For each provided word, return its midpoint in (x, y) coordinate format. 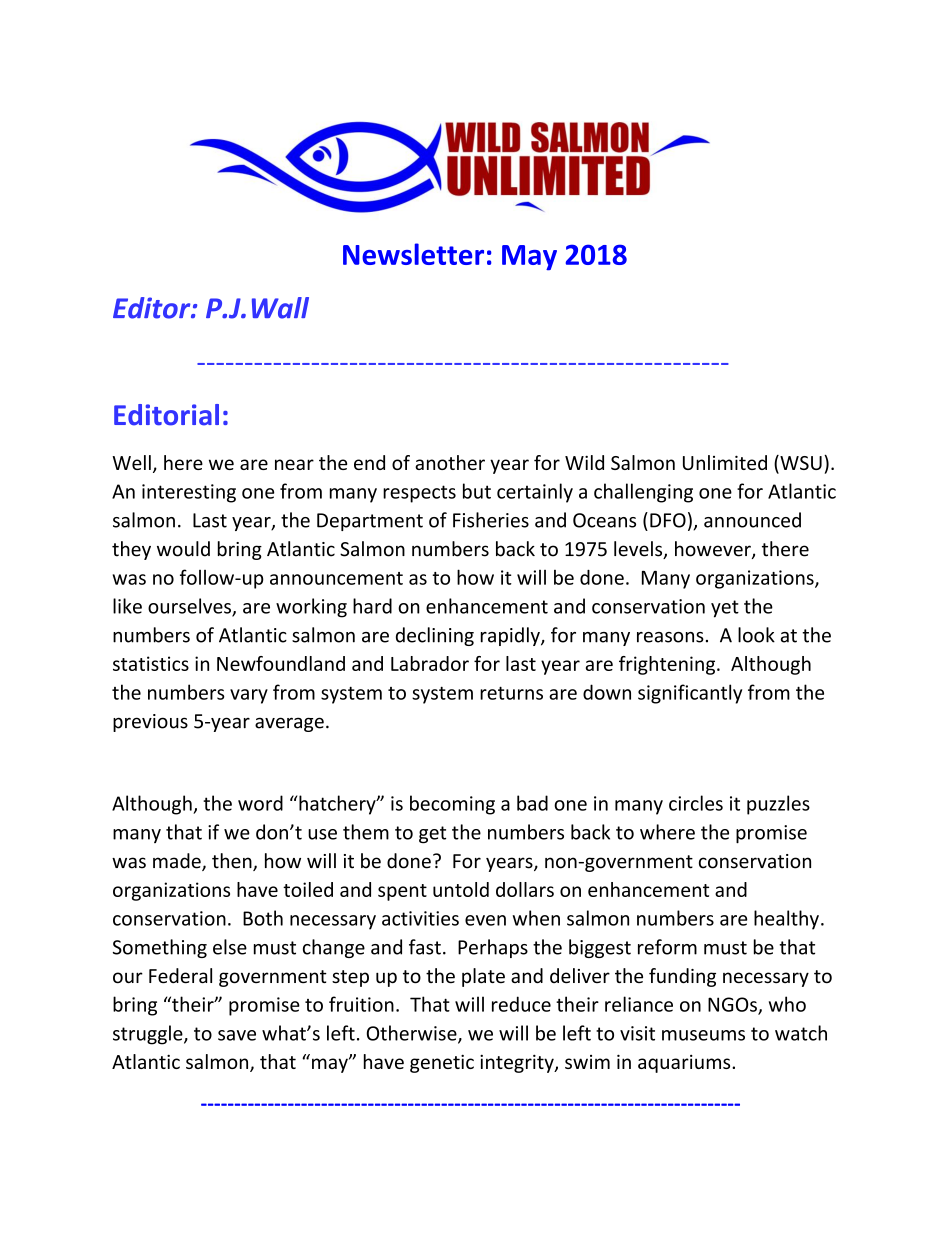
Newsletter (413, 254)
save (237, 1035)
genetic (442, 1063)
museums (703, 1035)
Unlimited (725, 462)
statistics (151, 663)
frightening (668, 665)
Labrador (430, 663)
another (450, 462)
